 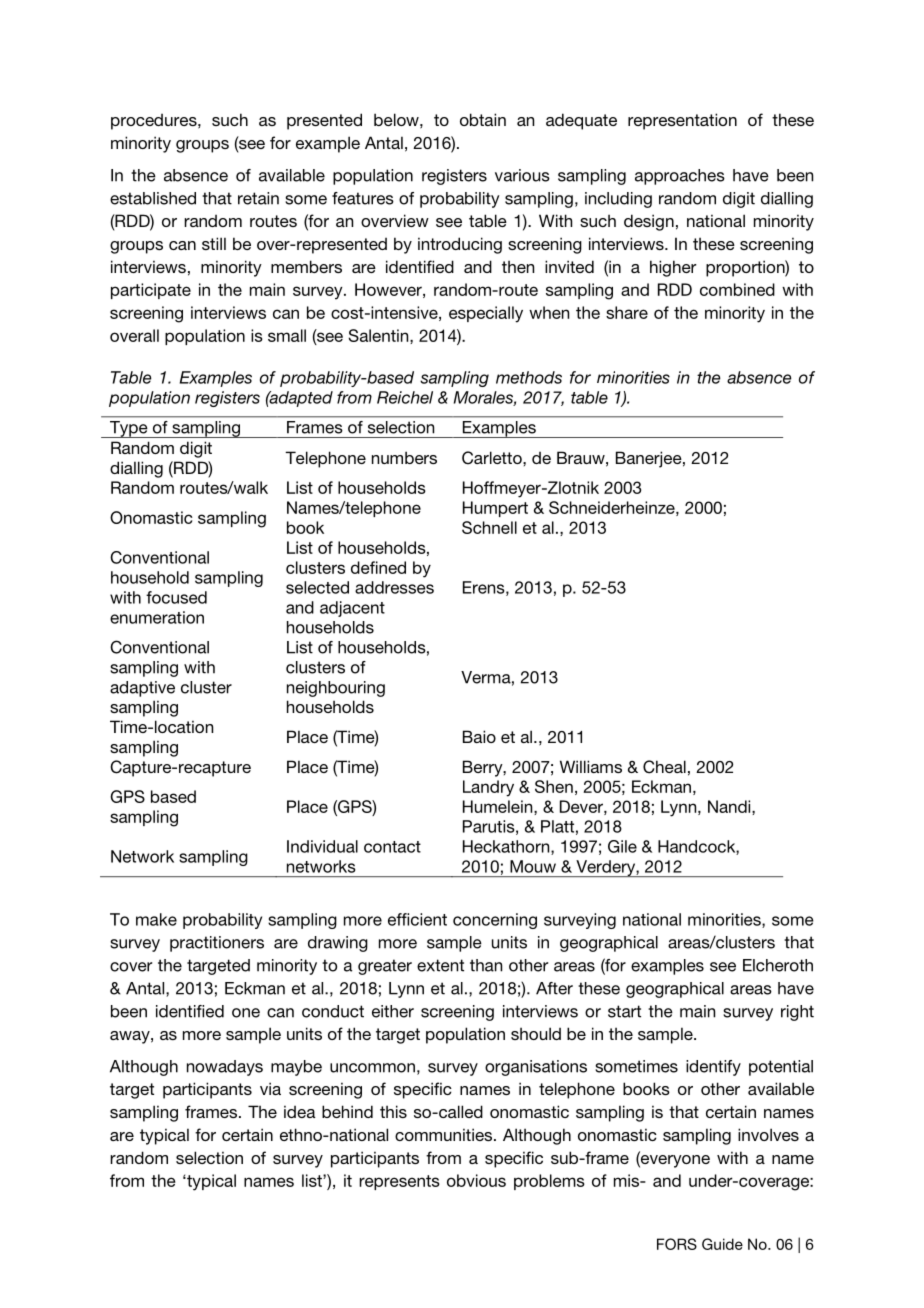 I want to click on Individual, so click(x=322, y=846).
